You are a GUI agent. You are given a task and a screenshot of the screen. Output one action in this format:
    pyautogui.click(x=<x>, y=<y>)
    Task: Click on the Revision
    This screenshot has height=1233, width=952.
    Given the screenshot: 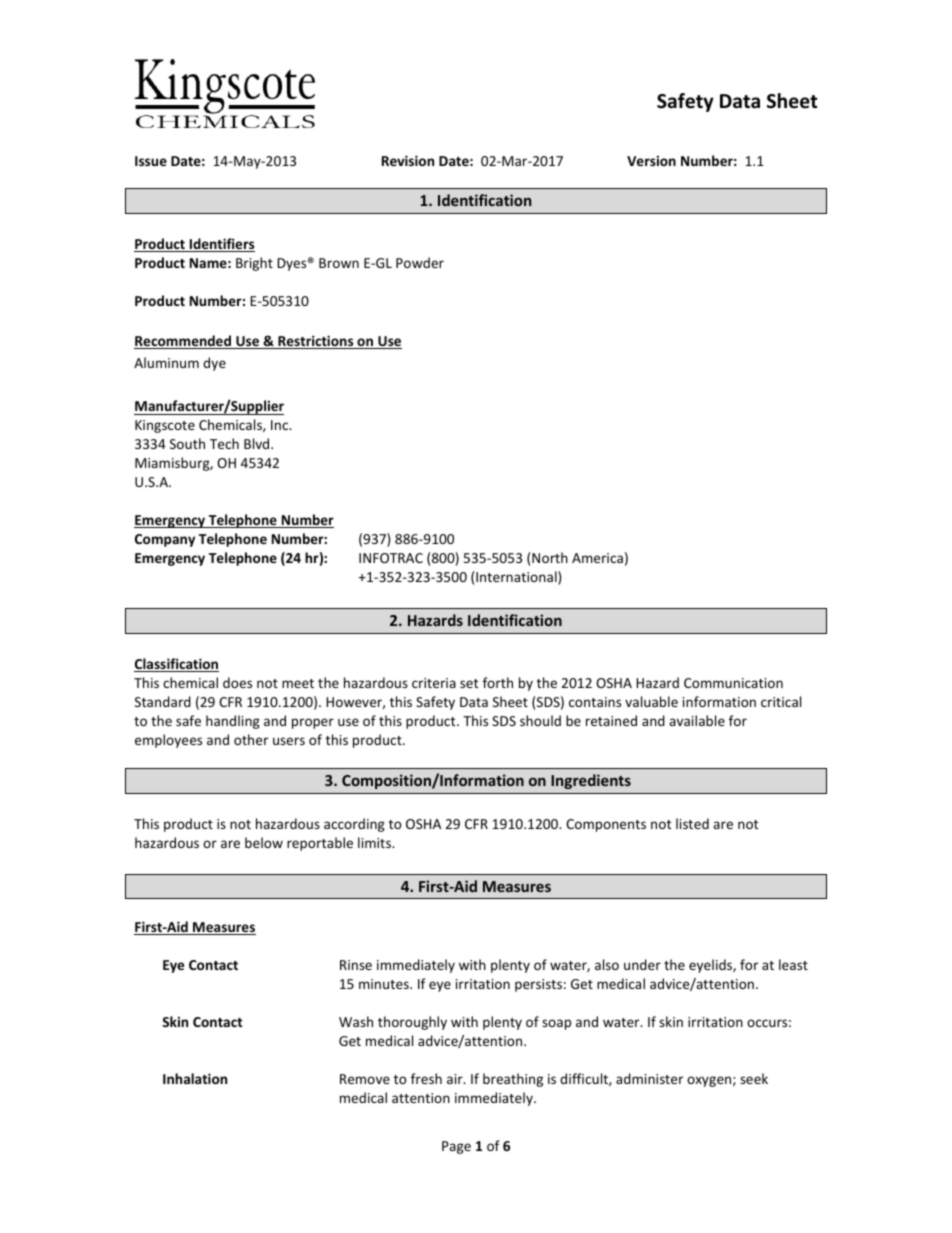 What is the action you would take?
    pyautogui.click(x=408, y=160)
